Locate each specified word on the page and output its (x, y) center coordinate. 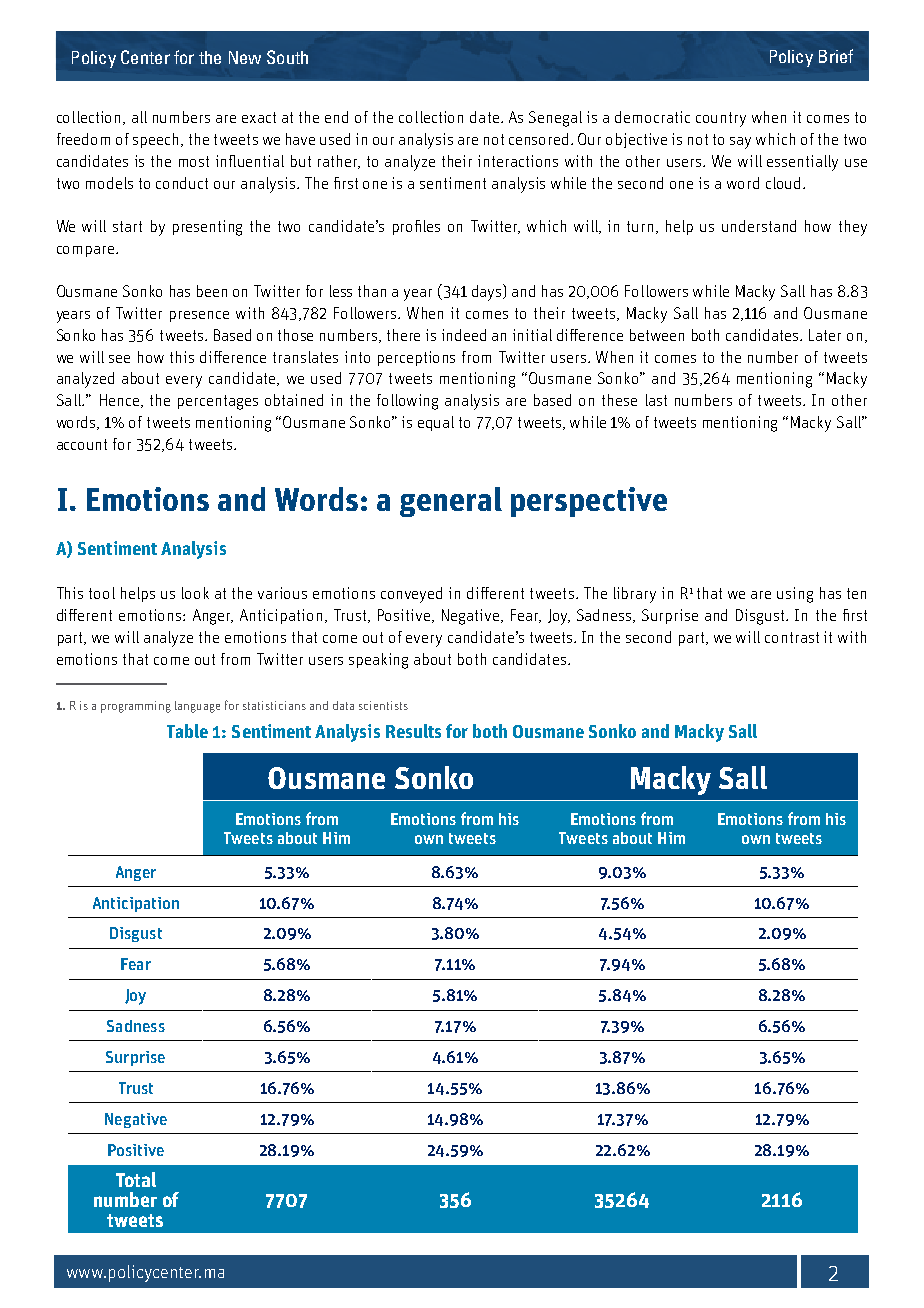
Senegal (555, 119)
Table (187, 731)
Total (136, 1179)
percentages (218, 402)
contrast (792, 637)
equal (436, 423)
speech (155, 140)
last (656, 400)
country (721, 119)
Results (413, 731)
